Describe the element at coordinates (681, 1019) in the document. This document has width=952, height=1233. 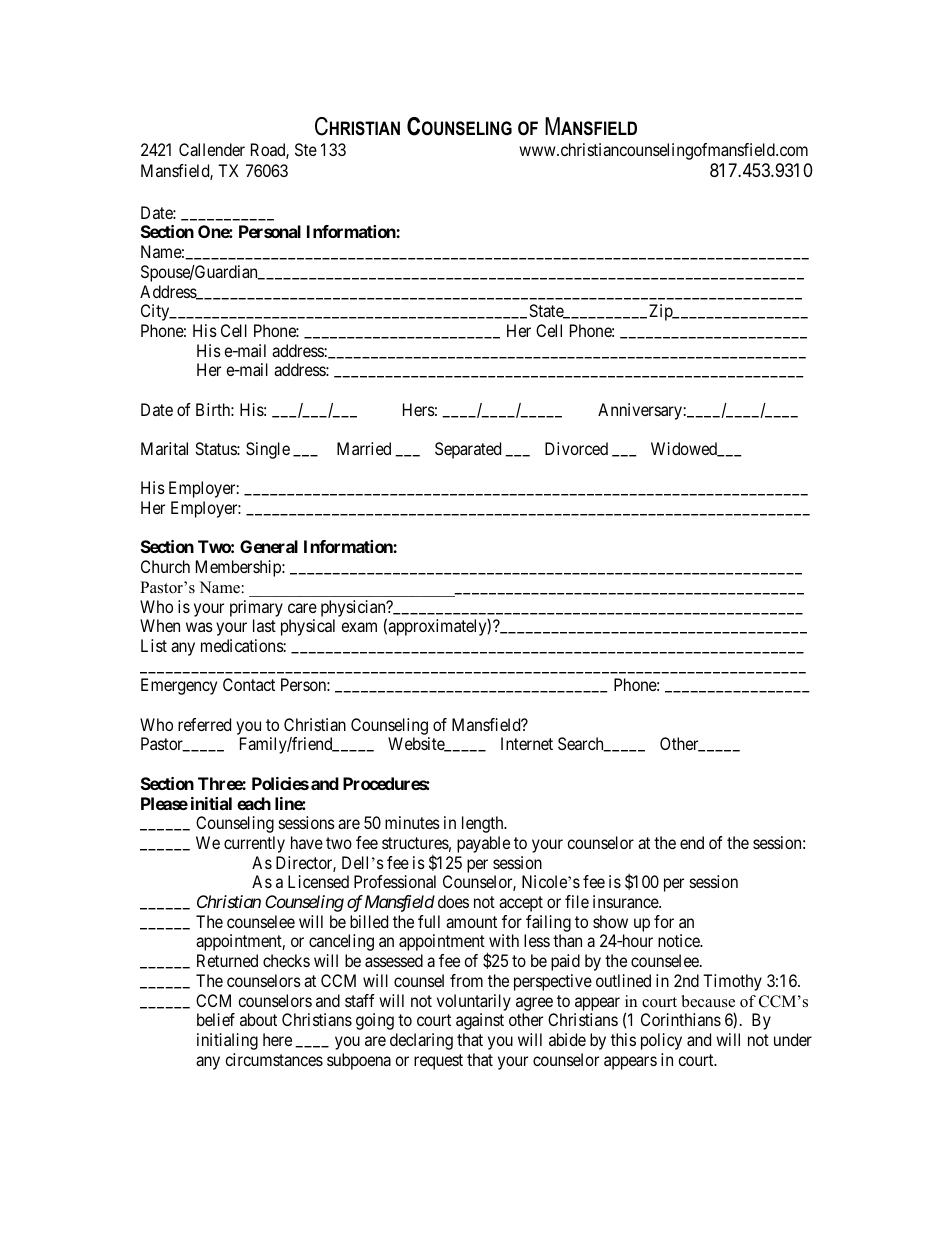
I see `Corinthians` at that location.
